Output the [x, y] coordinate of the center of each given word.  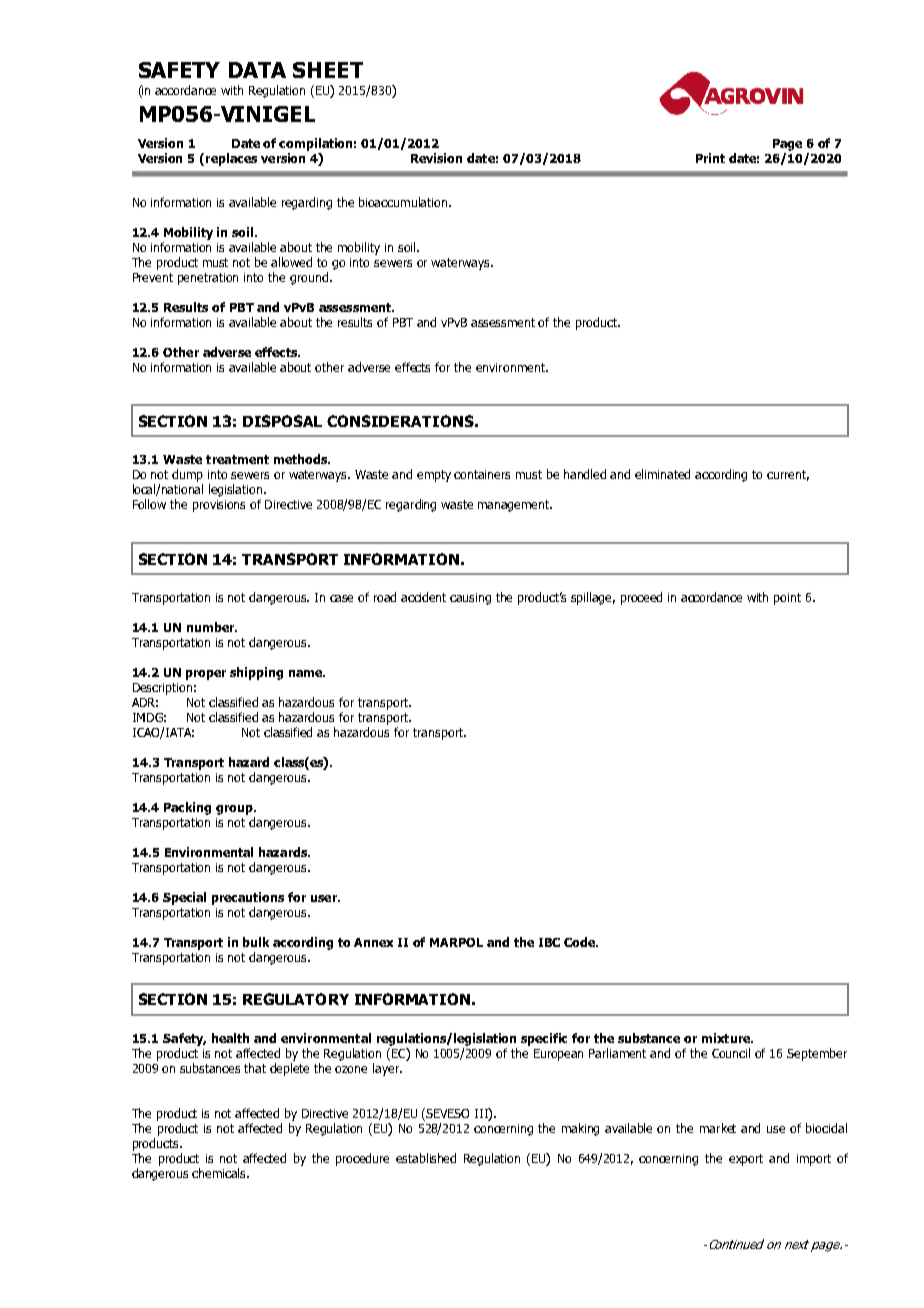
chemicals [220, 1173]
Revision [436, 158]
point [787, 599]
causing [470, 599]
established [426, 1158]
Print [710, 158]
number [212, 627]
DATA [257, 70]
